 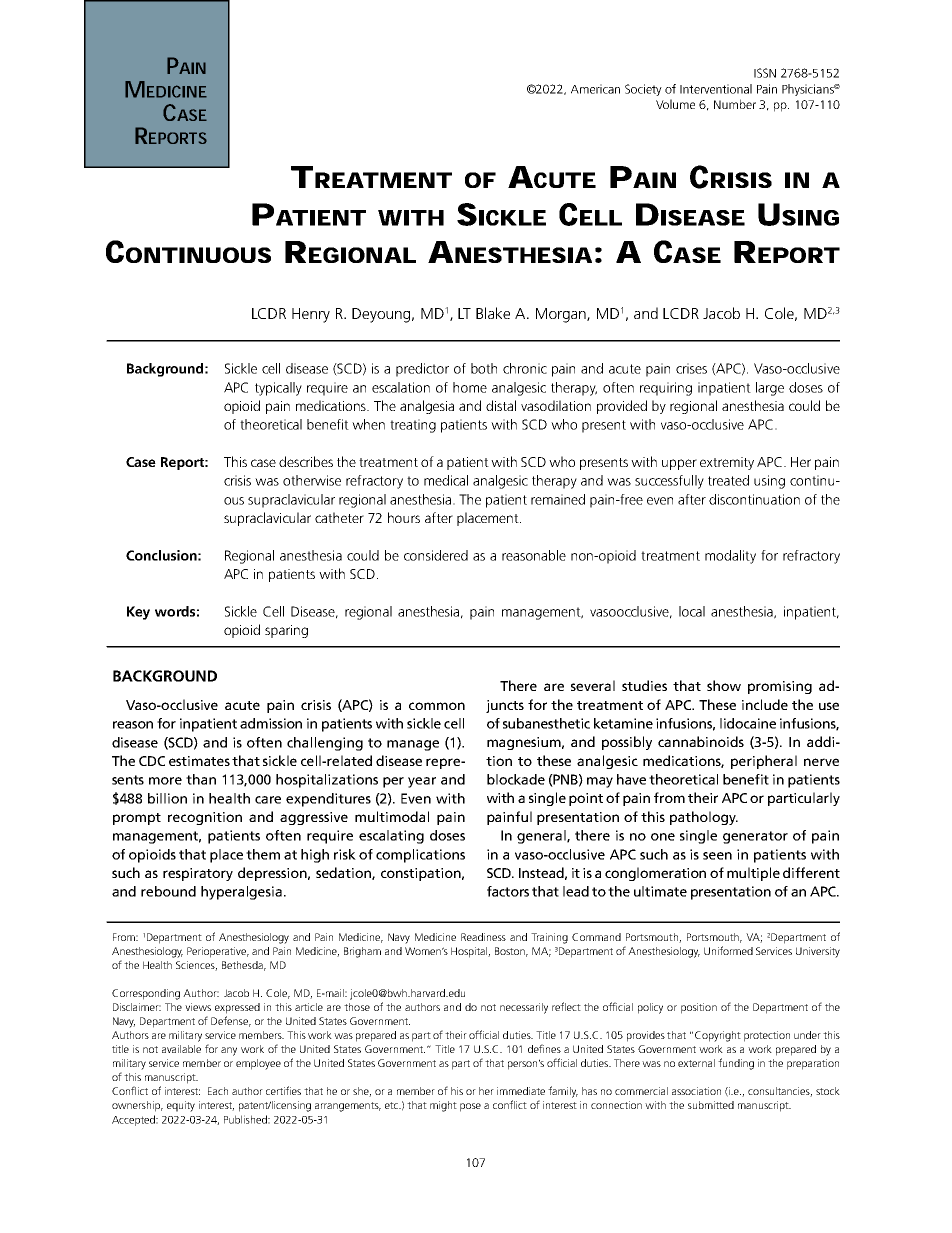 I want to click on Number, so click(x=735, y=104).
